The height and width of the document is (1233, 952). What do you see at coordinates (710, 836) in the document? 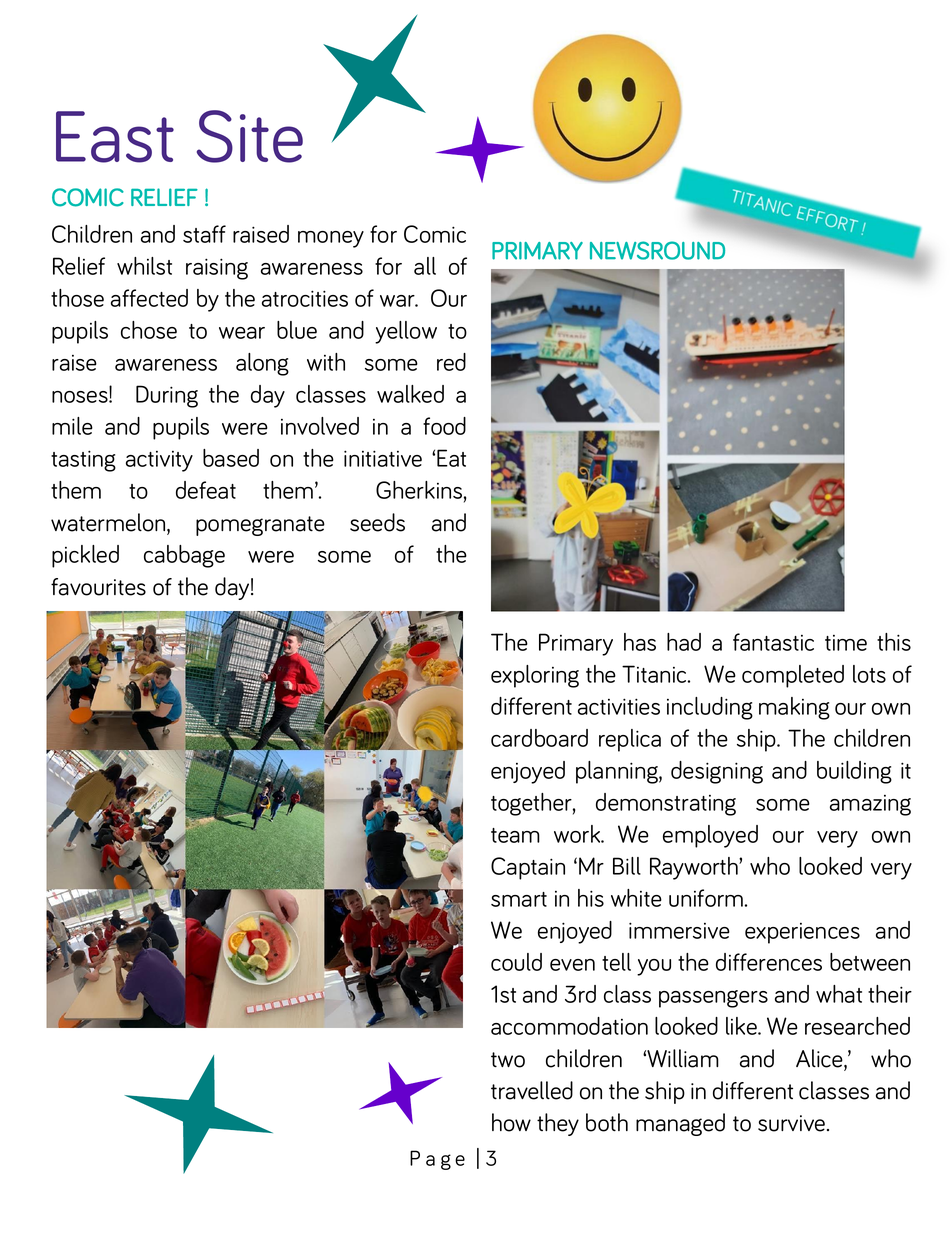
I see `employed` at bounding box center [710, 836].
